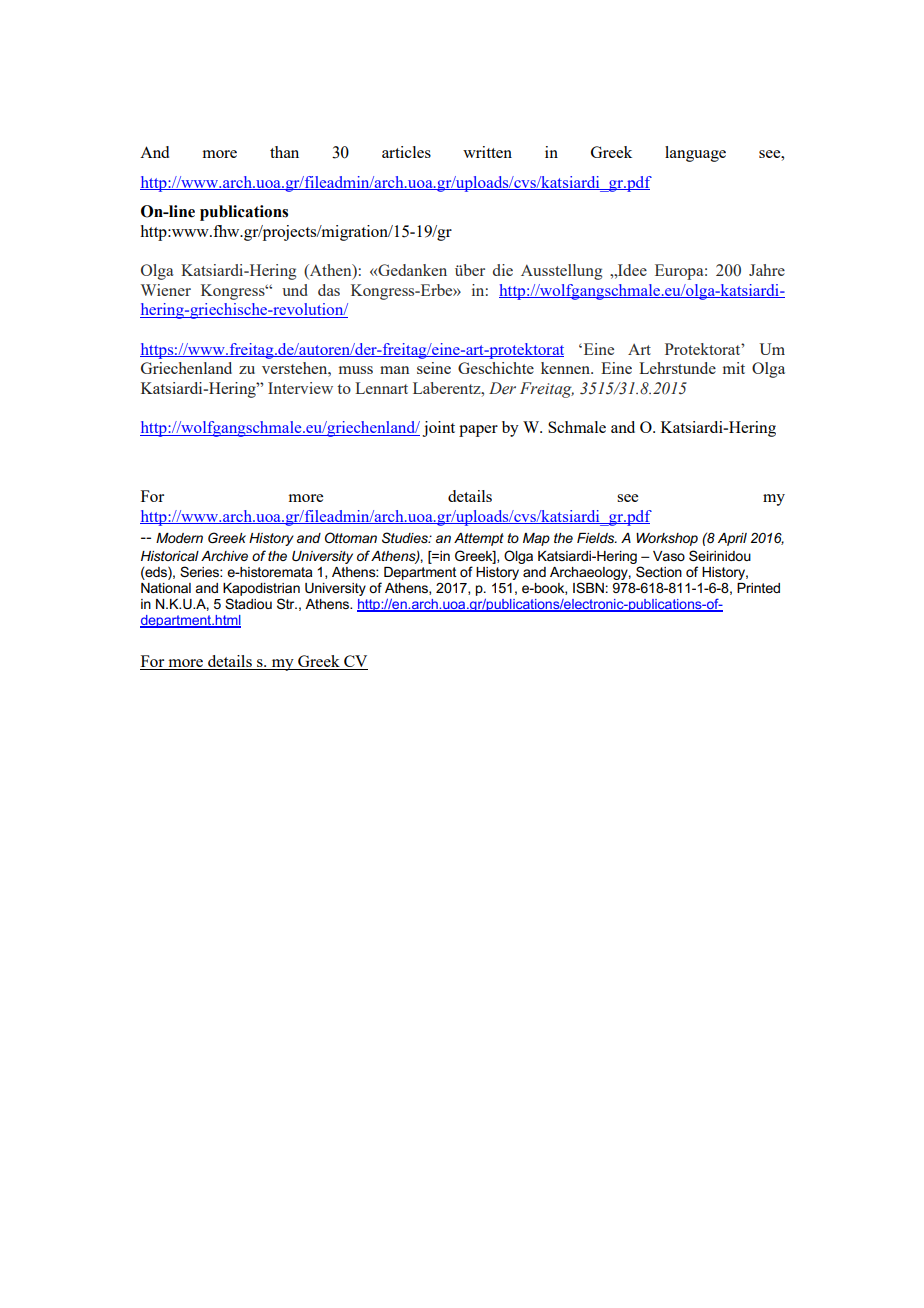 The width and height of the image is (924, 1308). What do you see at coordinates (487, 152) in the image?
I see `written` at bounding box center [487, 152].
